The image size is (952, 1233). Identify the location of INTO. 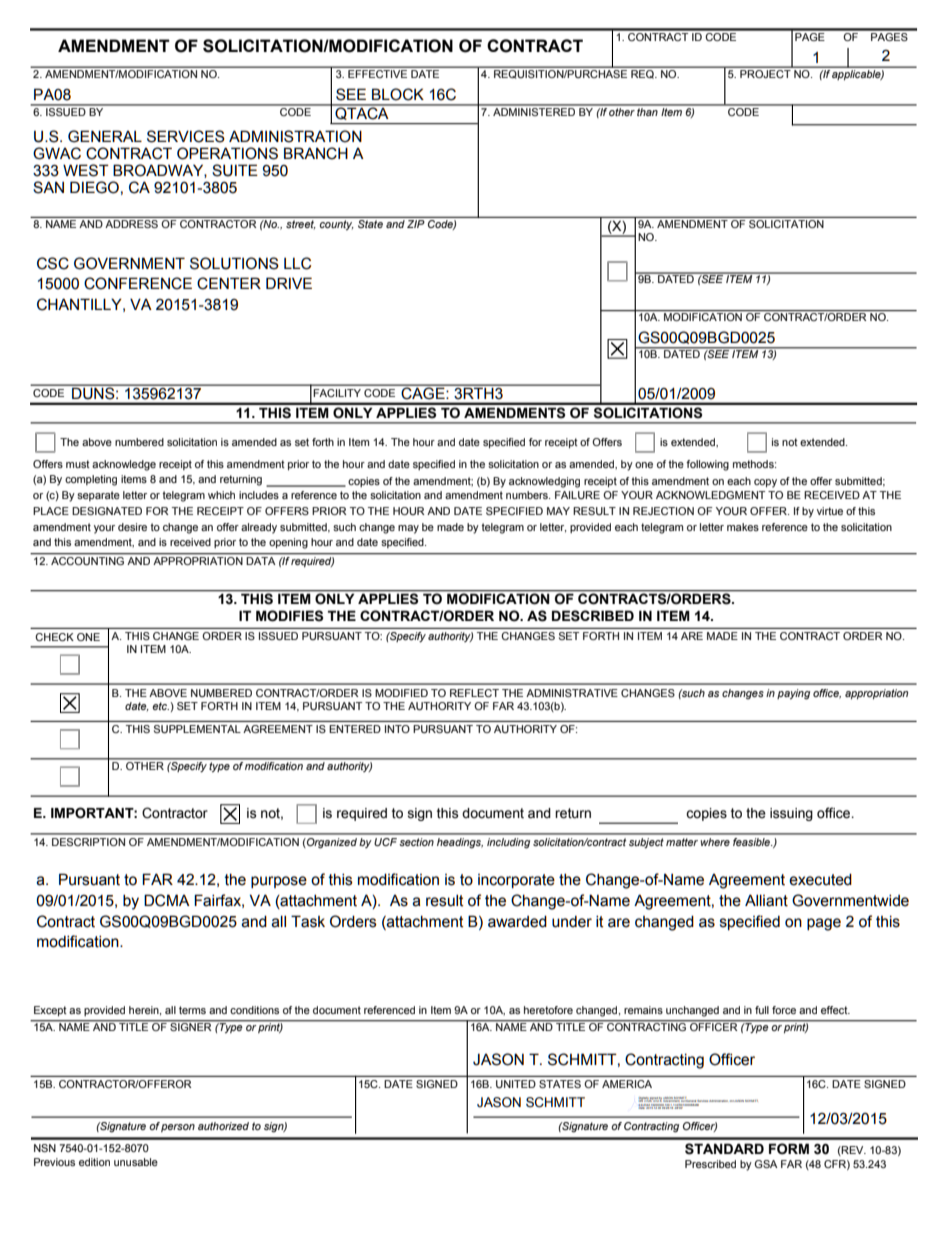
(397, 729).
